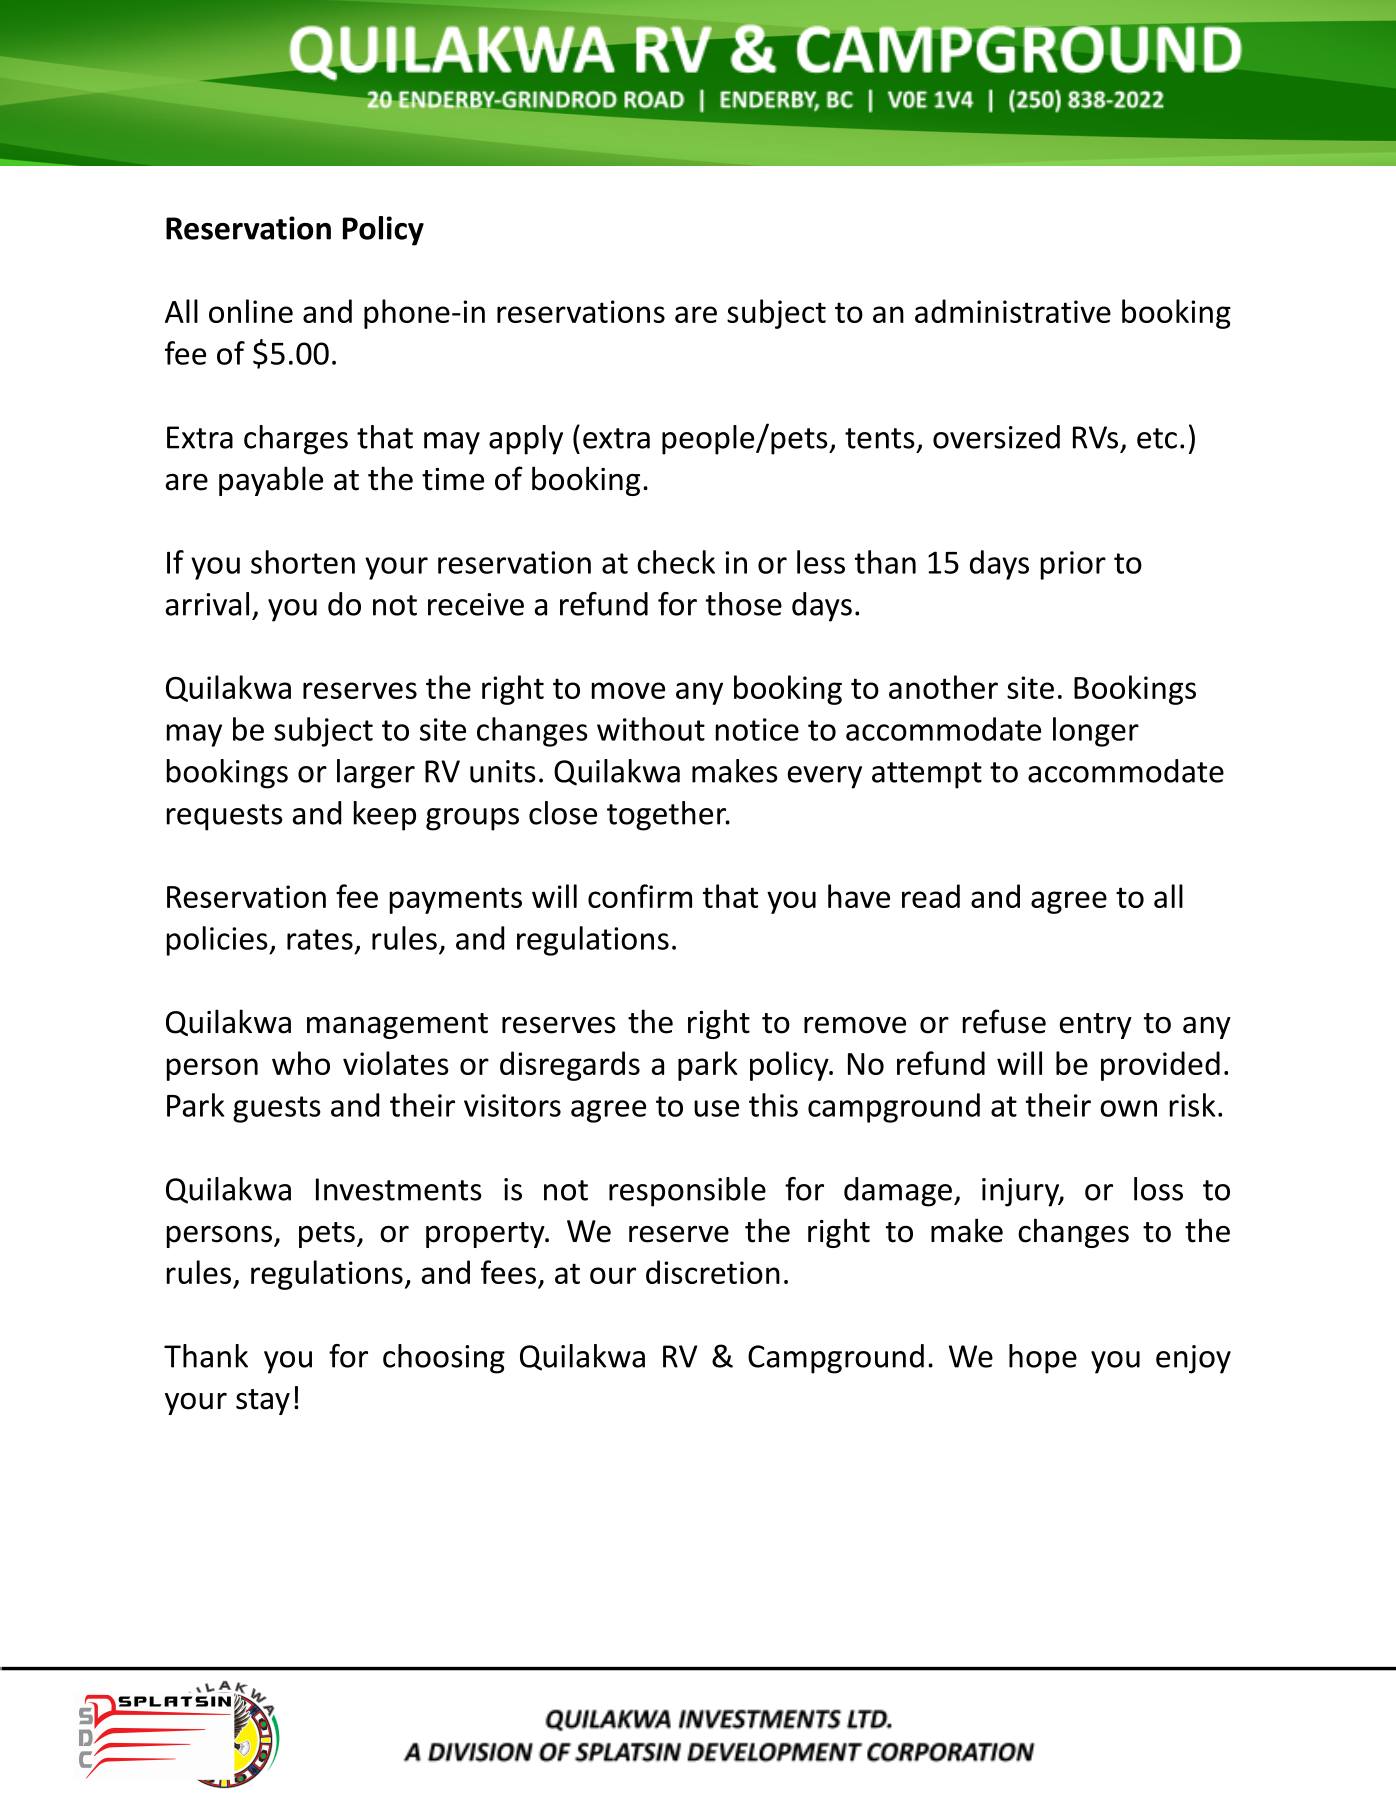 The image size is (1396, 1807). What do you see at coordinates (1073, 565) in the screenshot?
I see `prior` at bounding box center [1073, 565].
